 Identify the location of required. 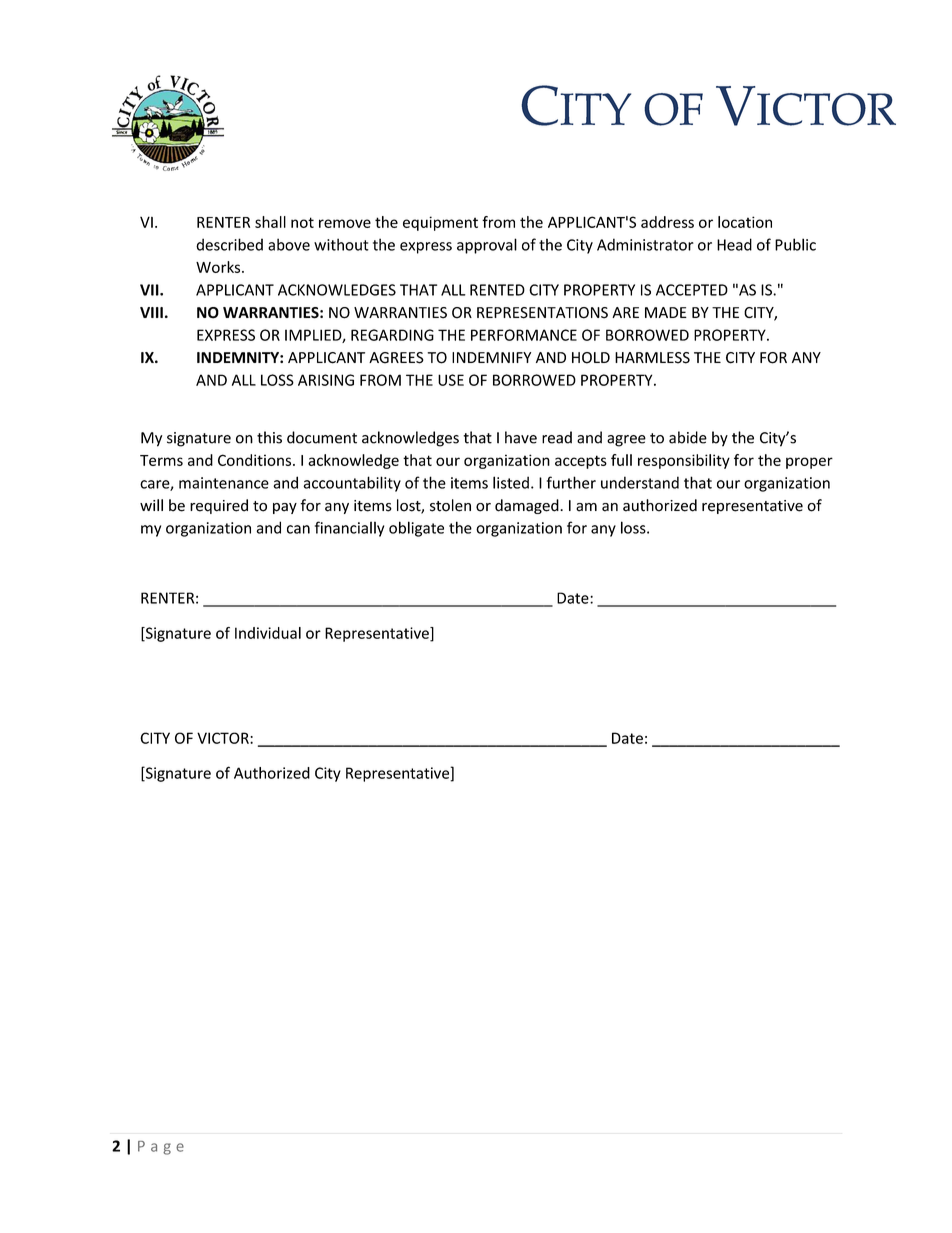
(219, 506).
